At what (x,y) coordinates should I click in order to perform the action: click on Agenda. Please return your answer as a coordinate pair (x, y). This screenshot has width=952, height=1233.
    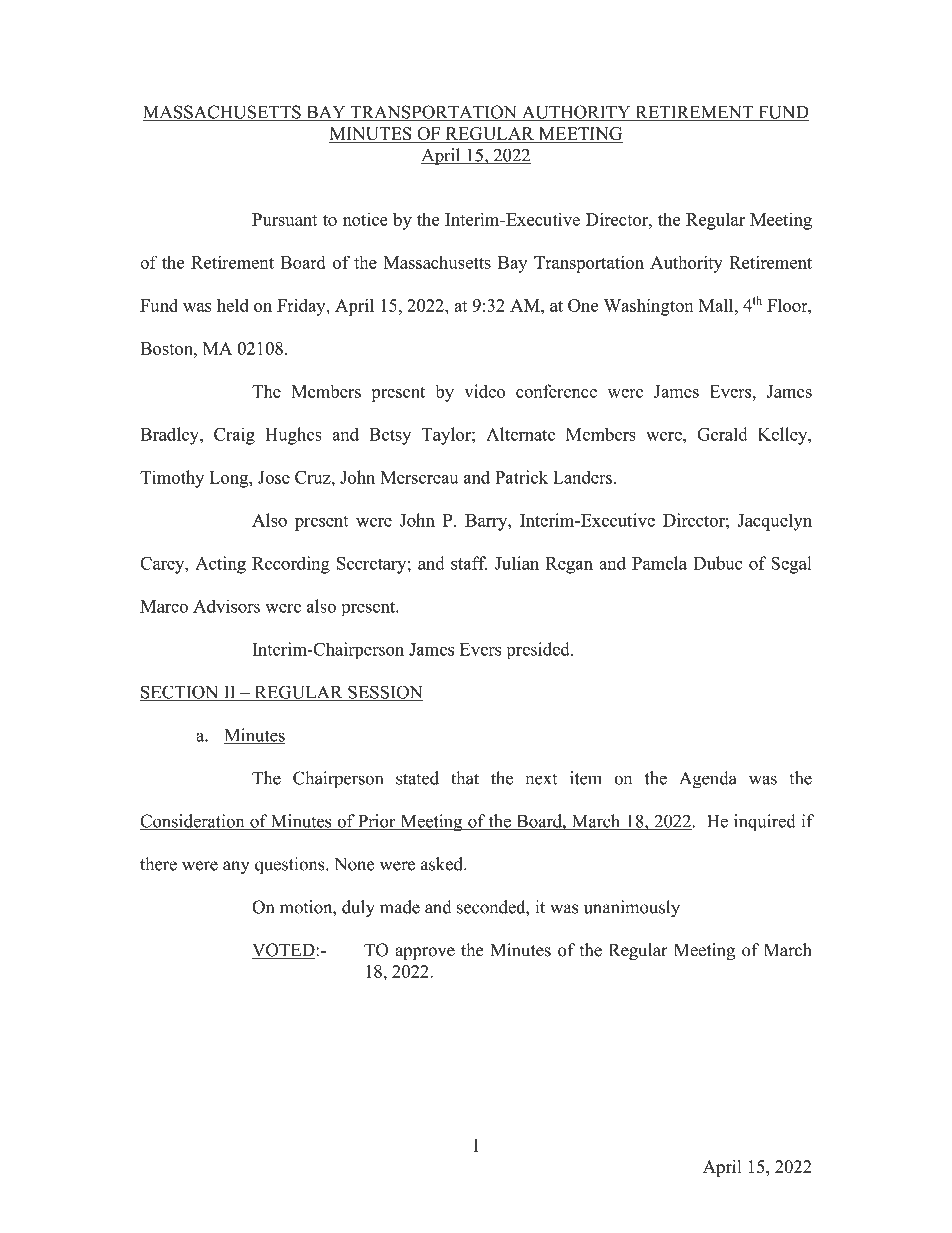
    Looking at the image, I should click on (708, 780).
